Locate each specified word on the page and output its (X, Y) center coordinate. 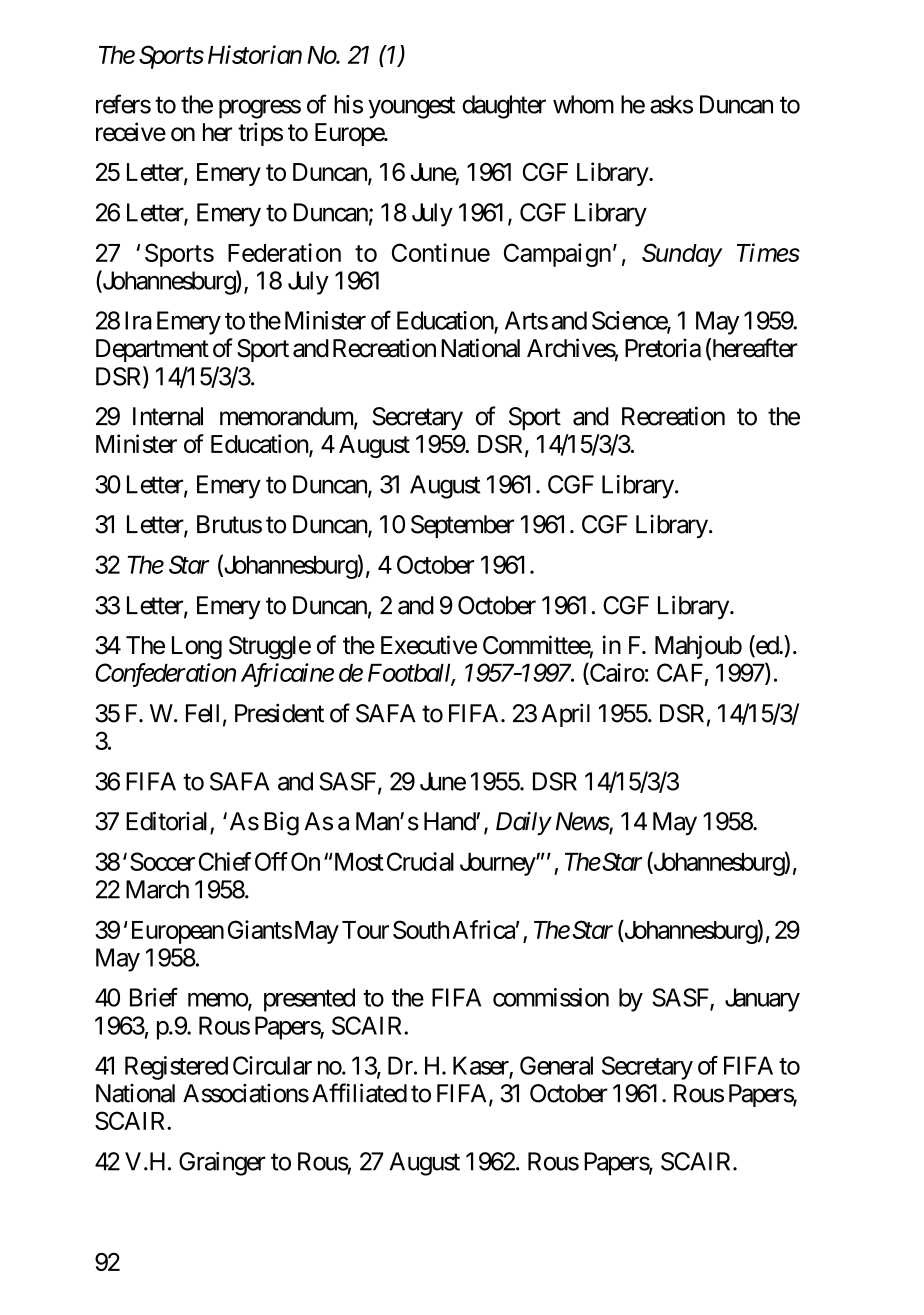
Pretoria (663, 348)
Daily (523, 823)
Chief (225, 861)
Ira (138, 320)
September (462, 526)
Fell (202, 713)
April (565, 715)
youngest (411, 108)
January (762, 1000)
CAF (680, 672)
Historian (255, 54)
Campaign (557, 255)
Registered (176, 1068)
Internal (168, 416)
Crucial (420, 861)
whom (583, 104)
